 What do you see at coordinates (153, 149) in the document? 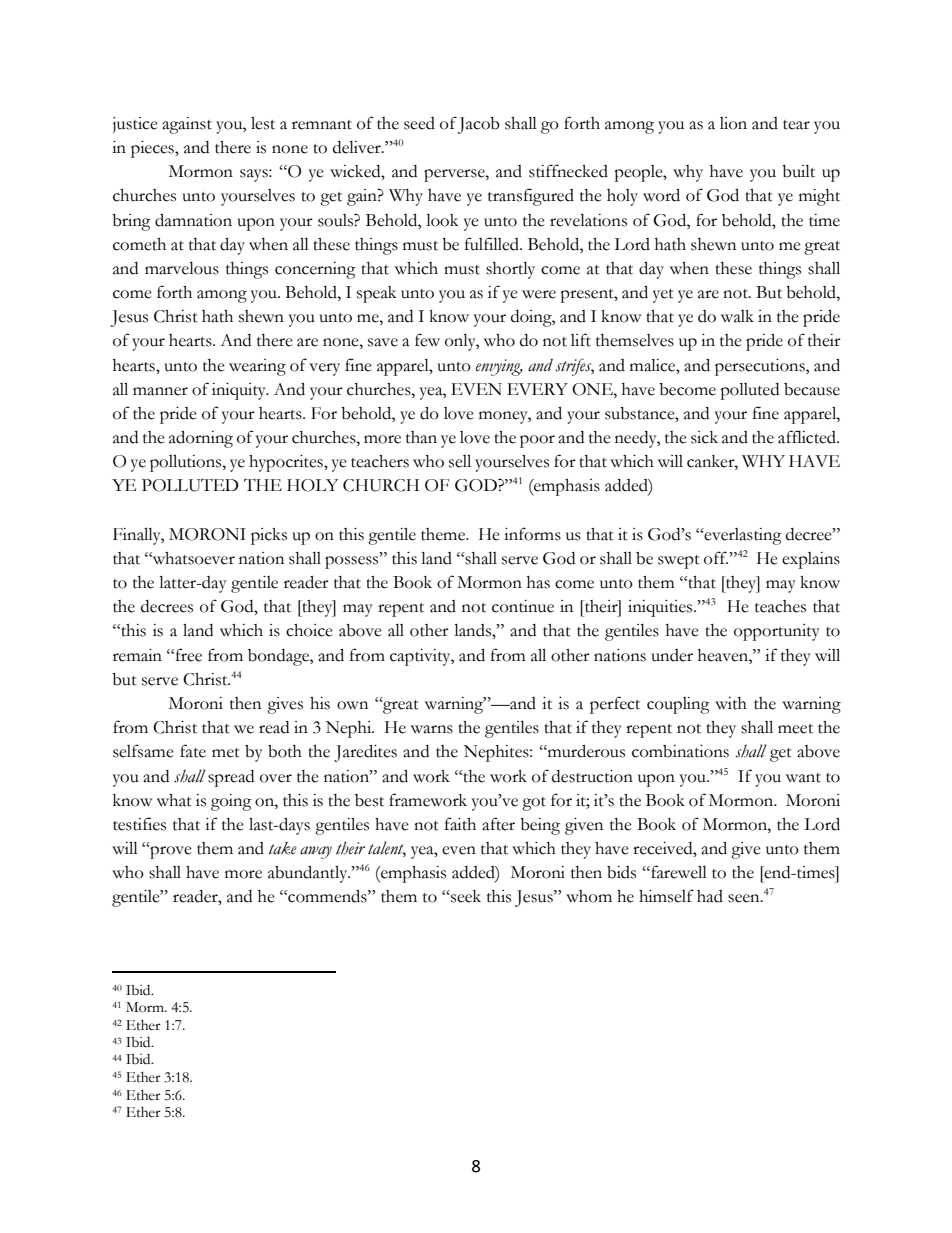
I see `pieces` at bounding box center [153, 149].
